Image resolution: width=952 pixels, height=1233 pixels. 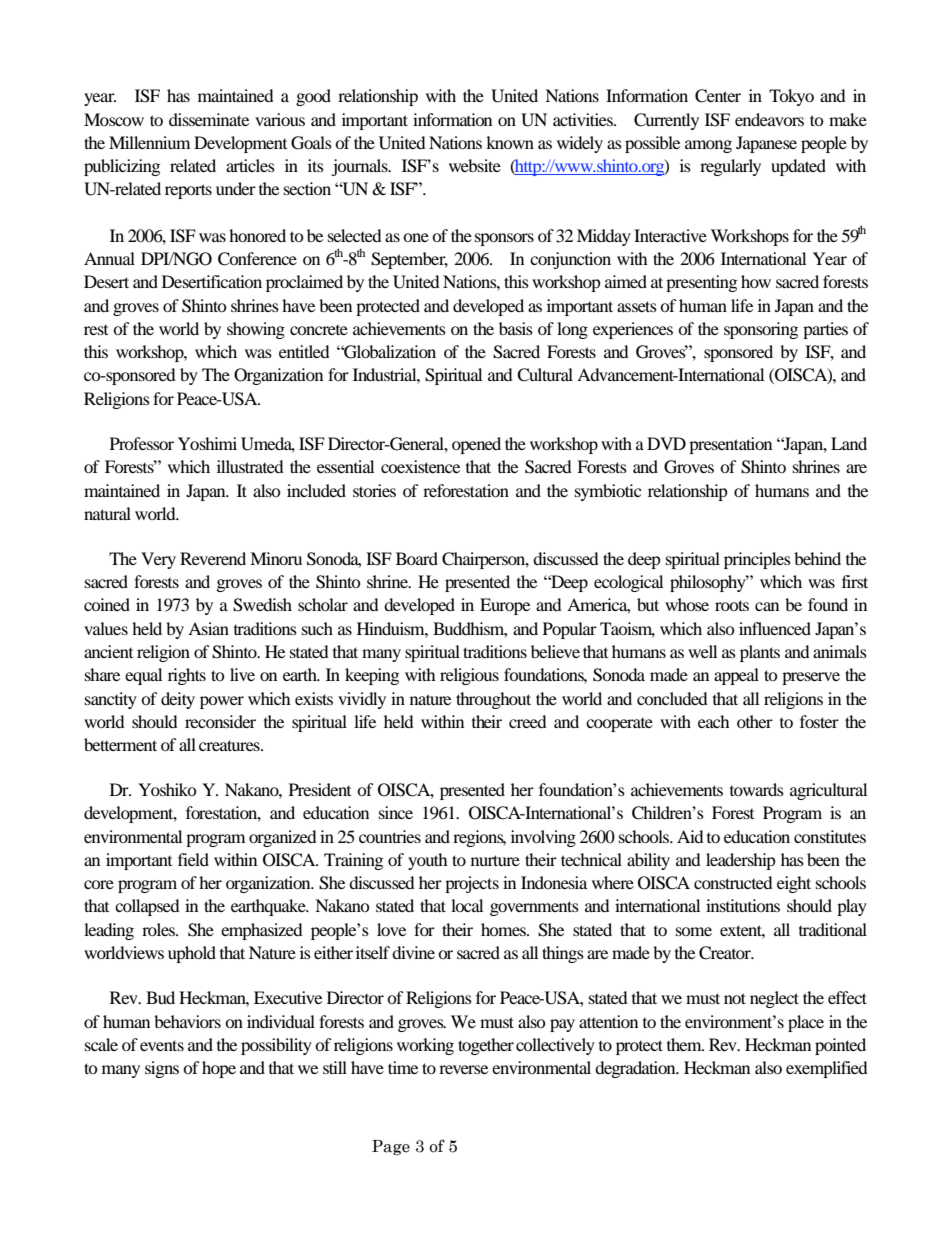 I want to click on signs, so click(x=162, y=1069).
